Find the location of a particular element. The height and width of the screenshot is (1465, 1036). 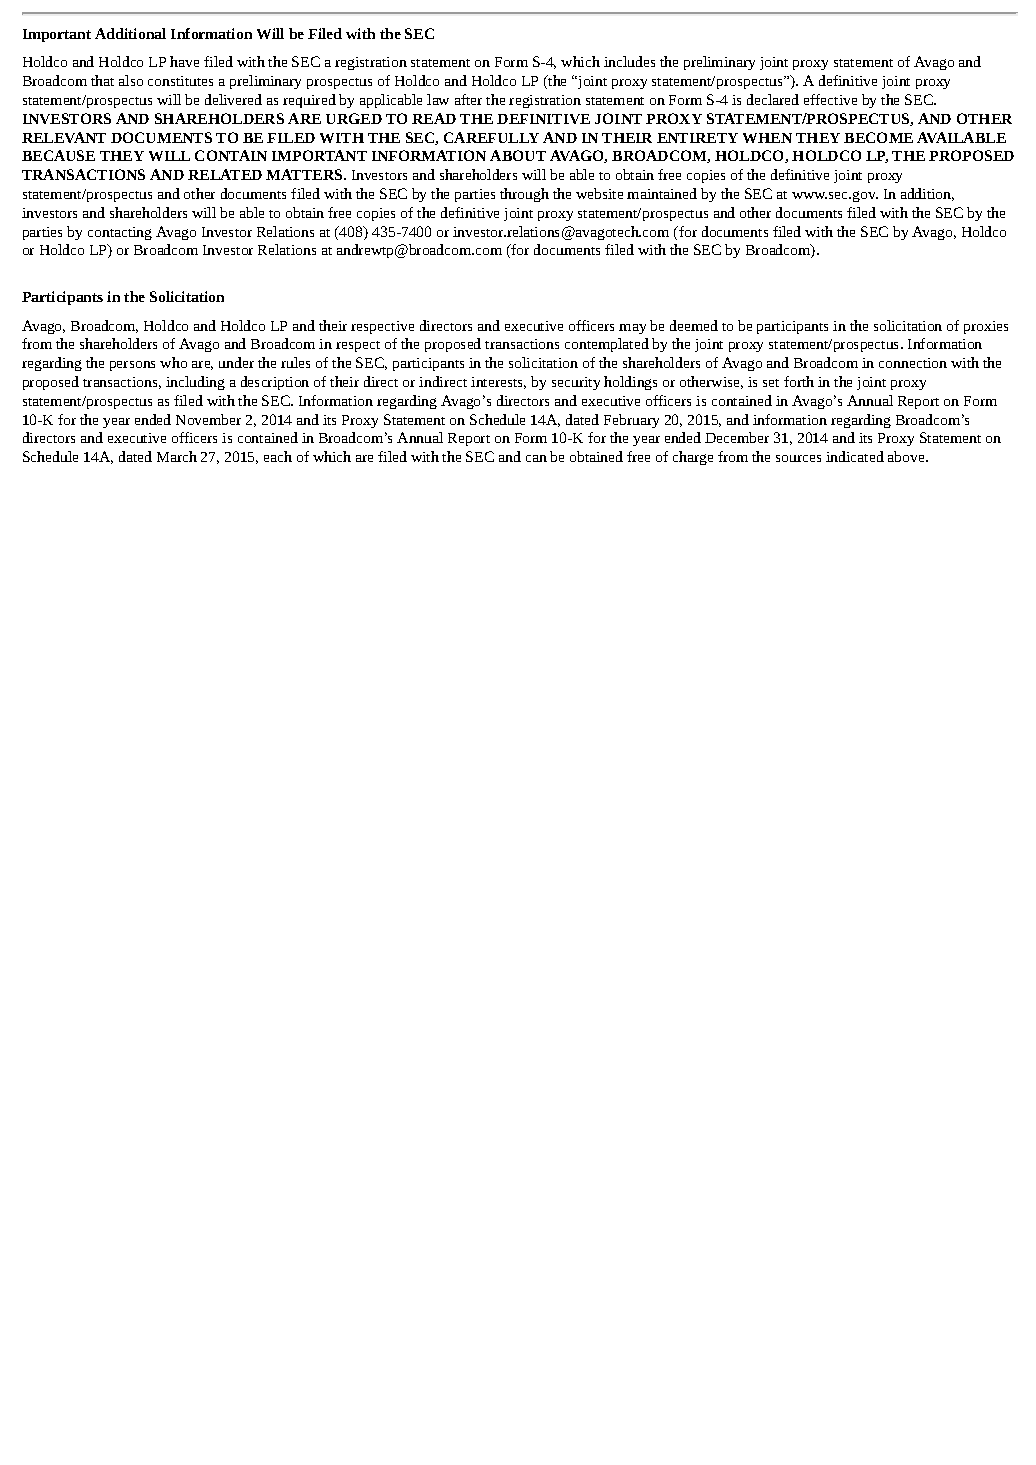

constitutes is located at coordinates (180, 81).
